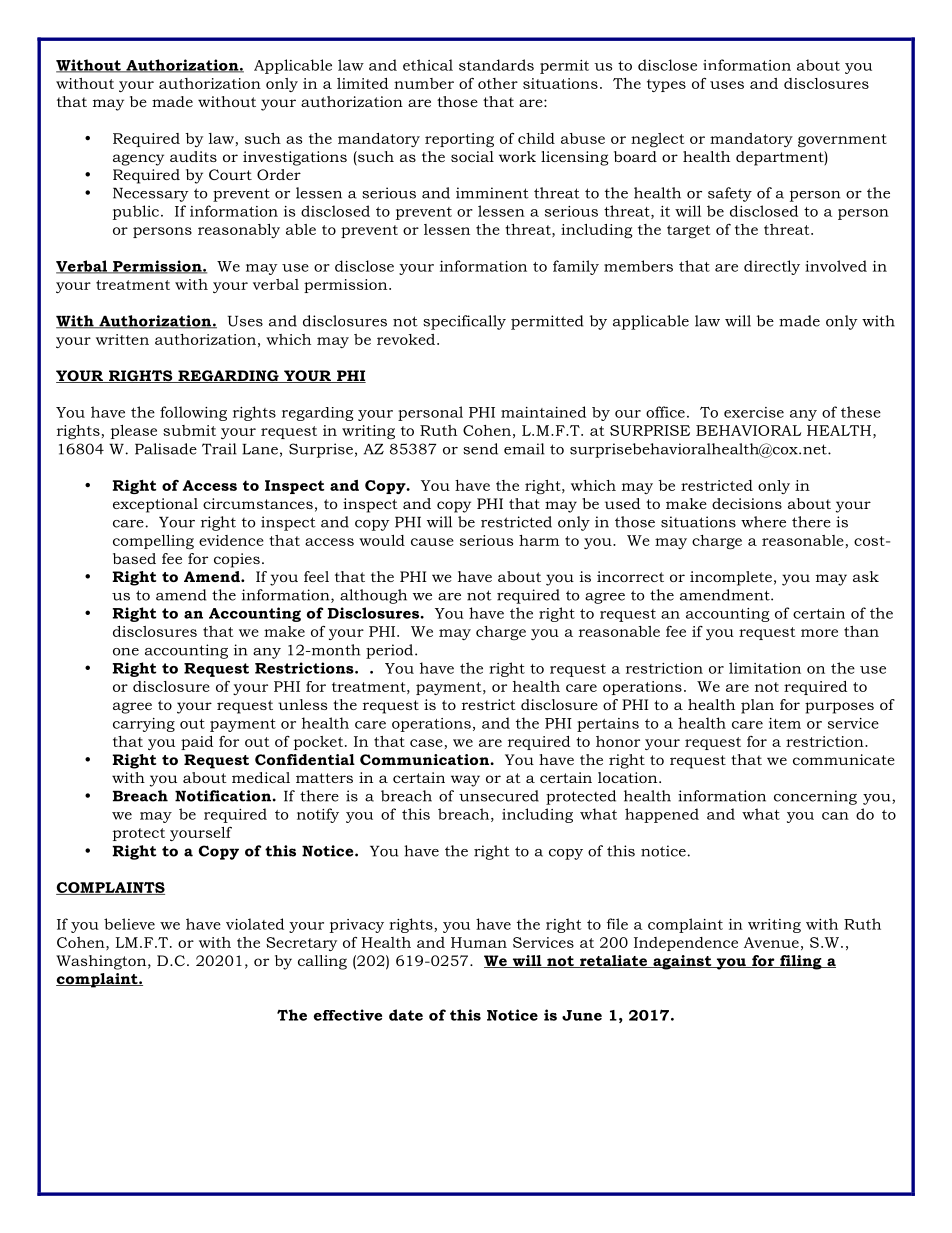  What do you see at coordinates (122, 339) in the screenshot?
I see `written` at bounding box center [122, 339].
